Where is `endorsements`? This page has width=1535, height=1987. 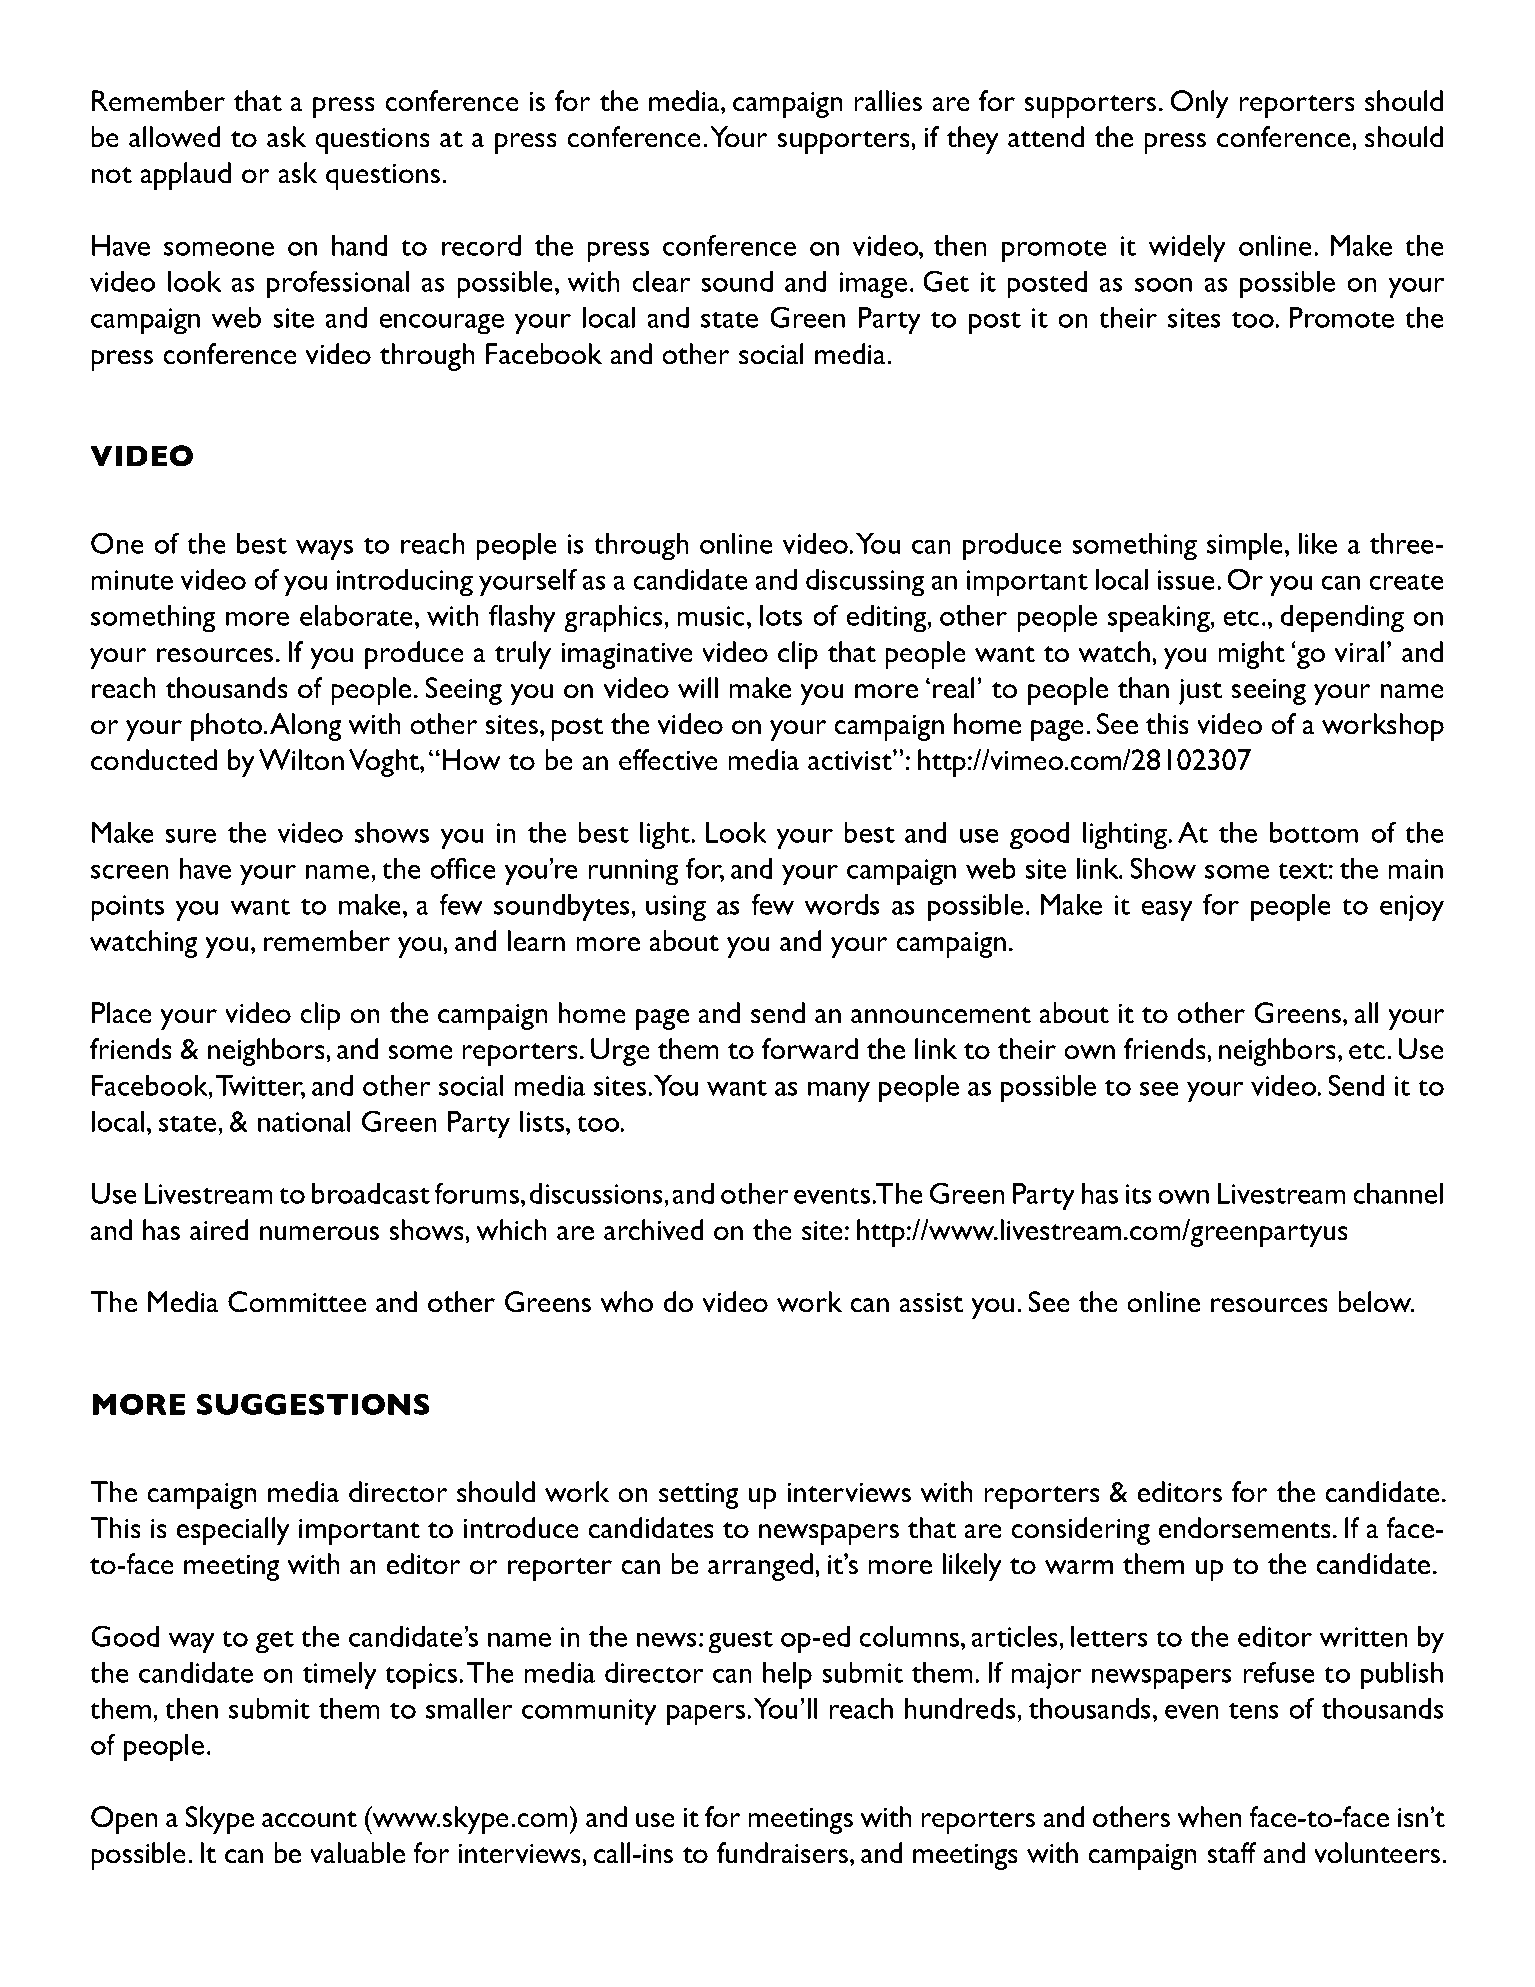 endorsements is located at coordinates (1244, 1528).
